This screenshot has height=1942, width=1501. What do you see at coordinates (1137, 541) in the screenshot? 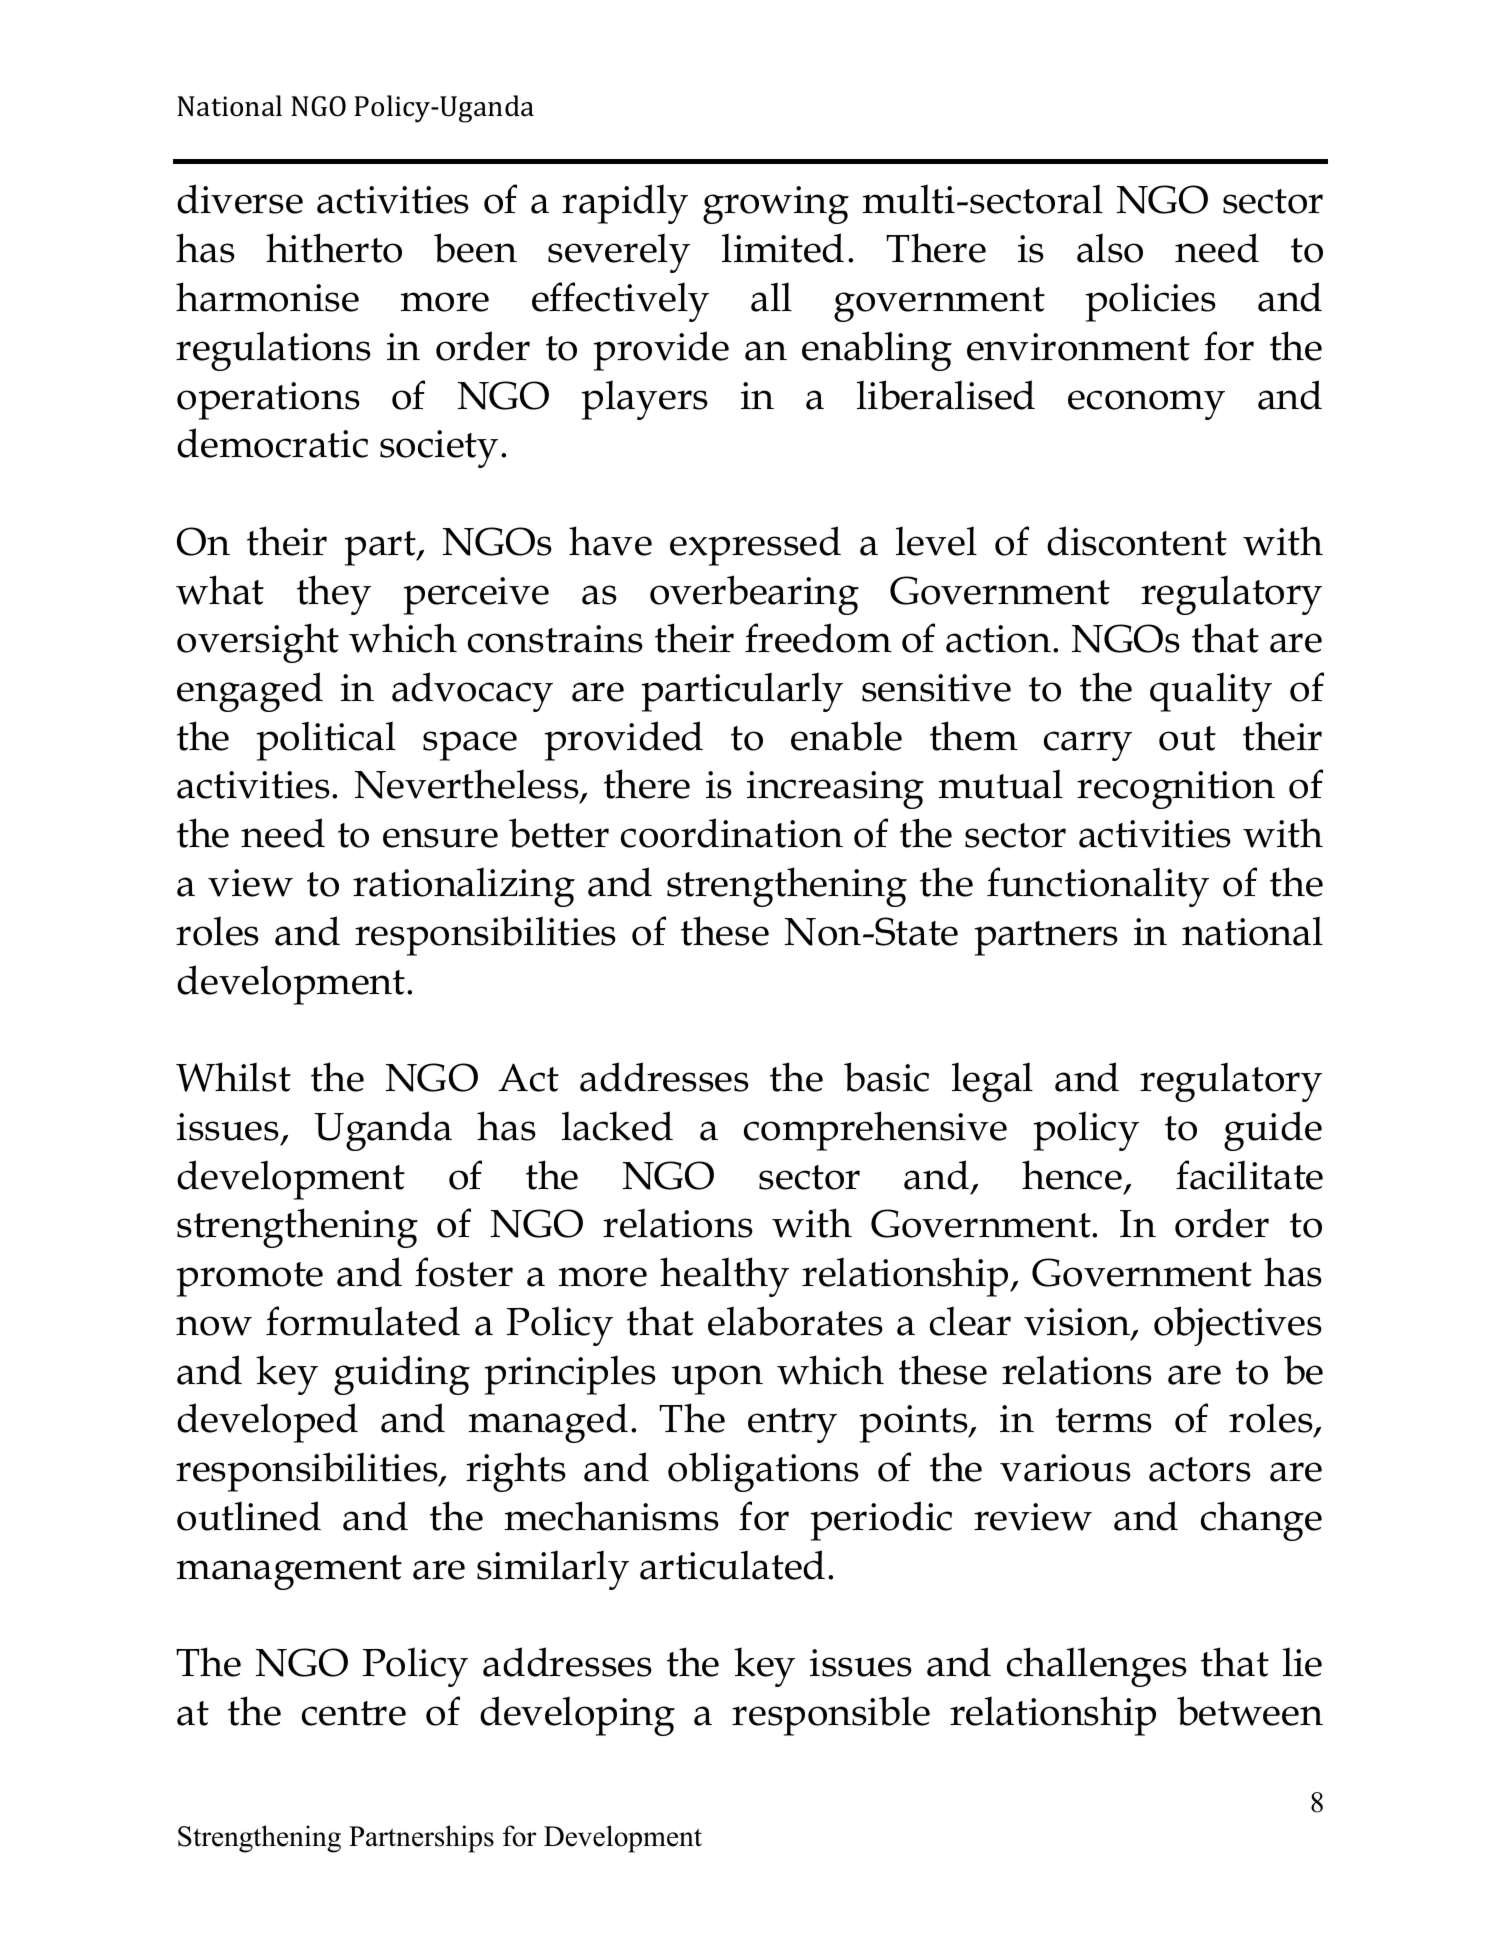
I see `discontent` at bounding box center [1137, 541].
